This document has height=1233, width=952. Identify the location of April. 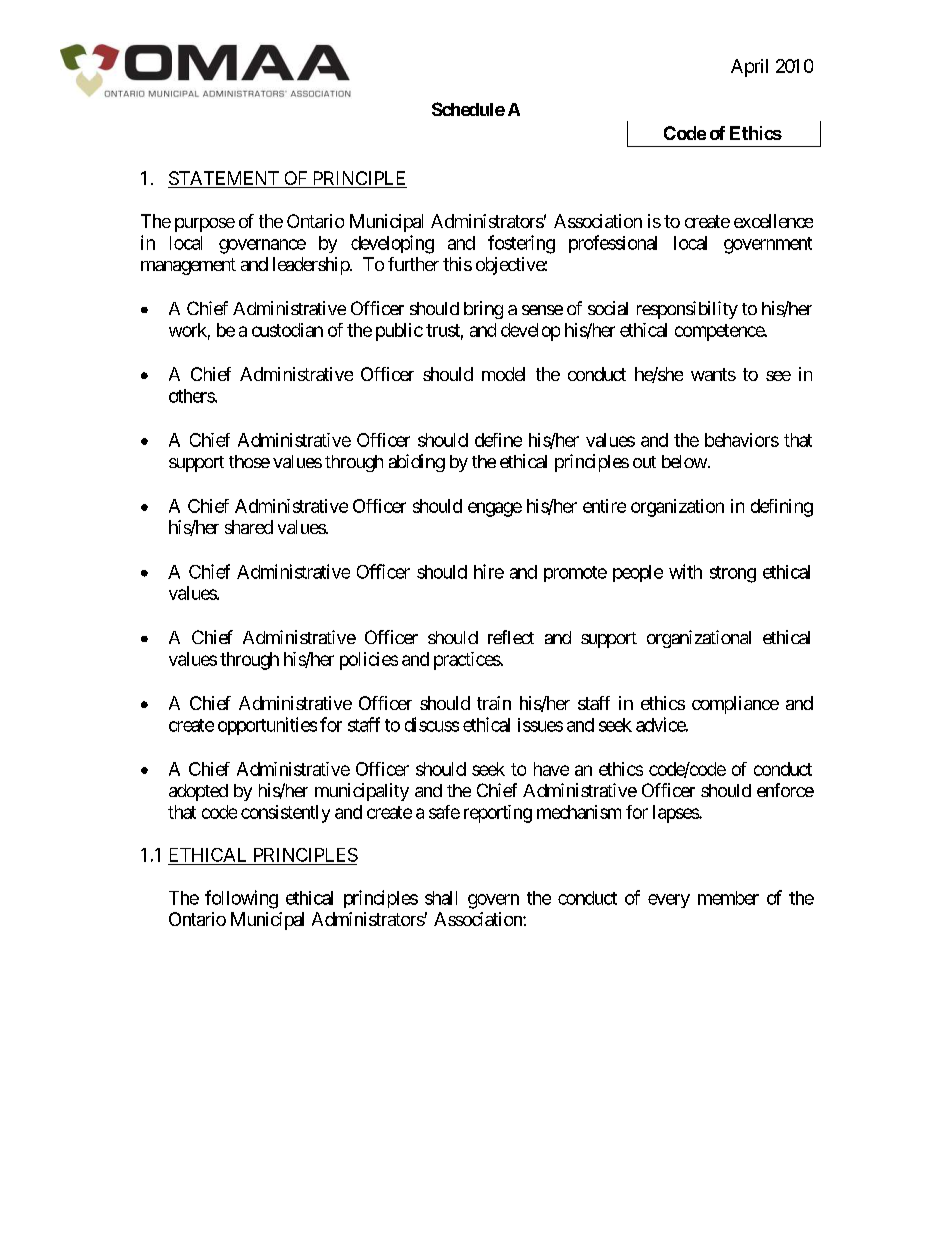
(749, 68).
